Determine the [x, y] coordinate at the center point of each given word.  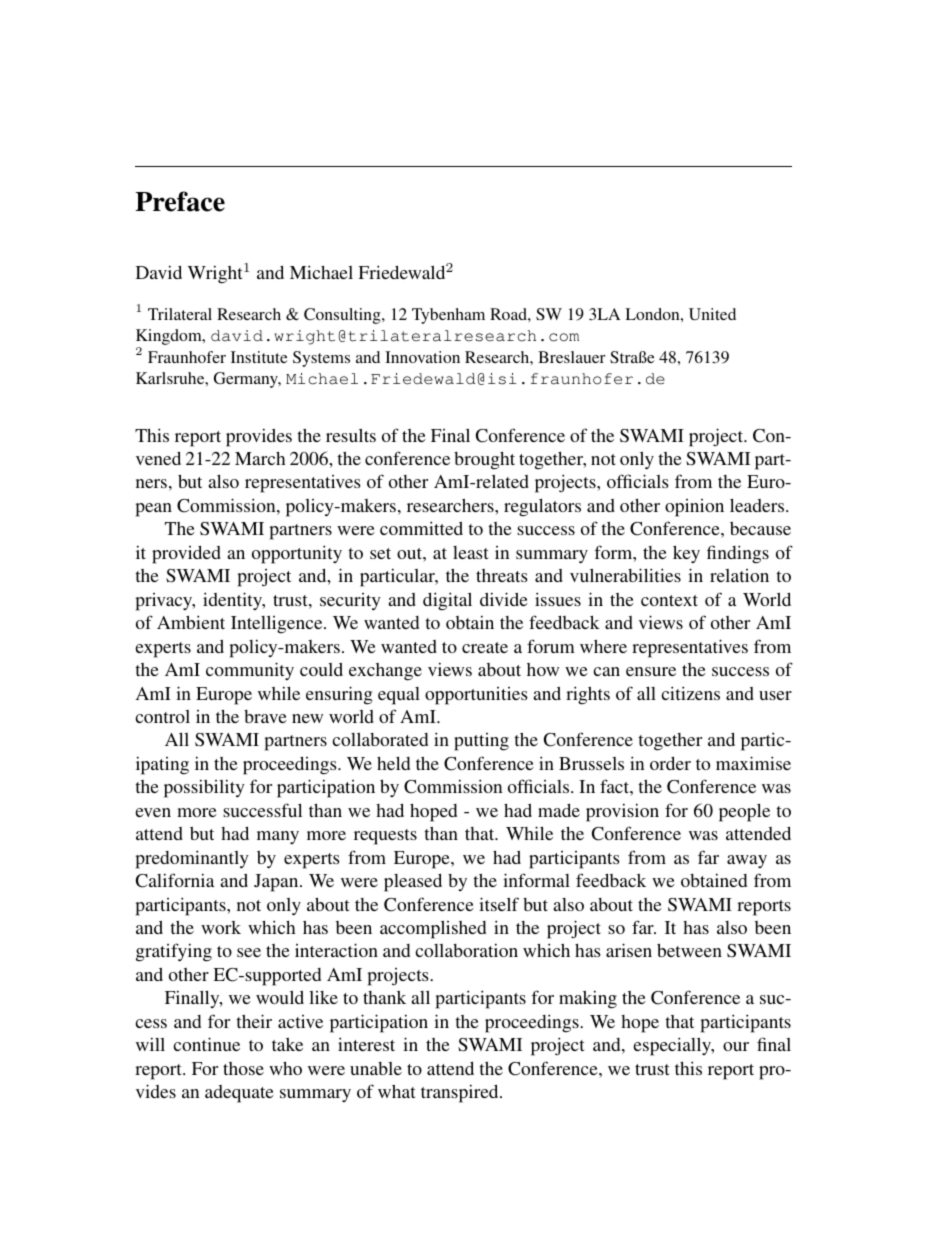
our [736, 1046]
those [243, 1068]
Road [509, 314]
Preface [180, 201]
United [712, 314]
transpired [461, 1093]
